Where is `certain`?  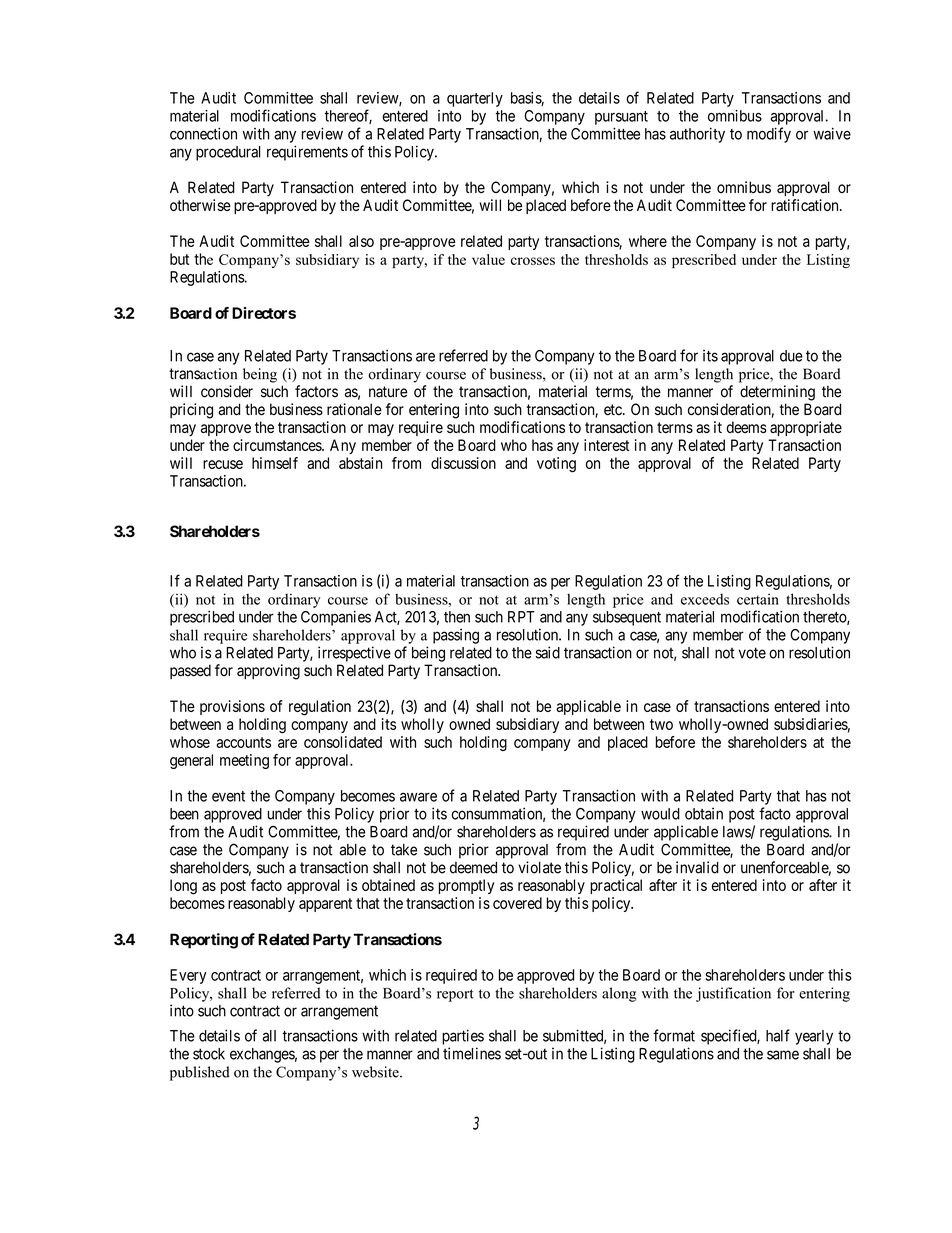
certain is located at coordinates (758, 599).
